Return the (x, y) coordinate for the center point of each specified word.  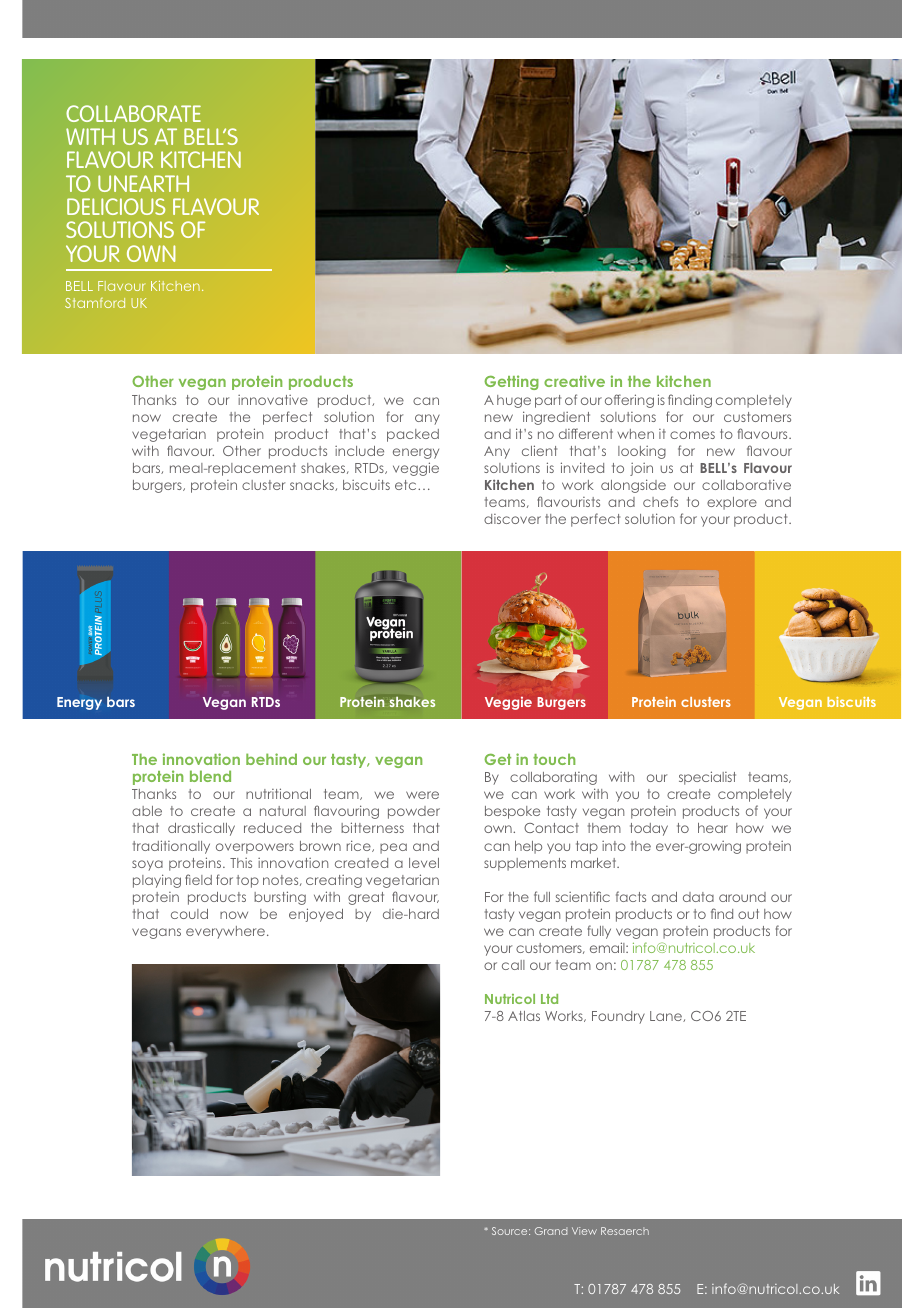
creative (574, 381)
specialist (707, 778)
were (422, 795)
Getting (511, 382)
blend (210, 776)
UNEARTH (143, 183)
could (189, 914)
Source (511, 1231)
